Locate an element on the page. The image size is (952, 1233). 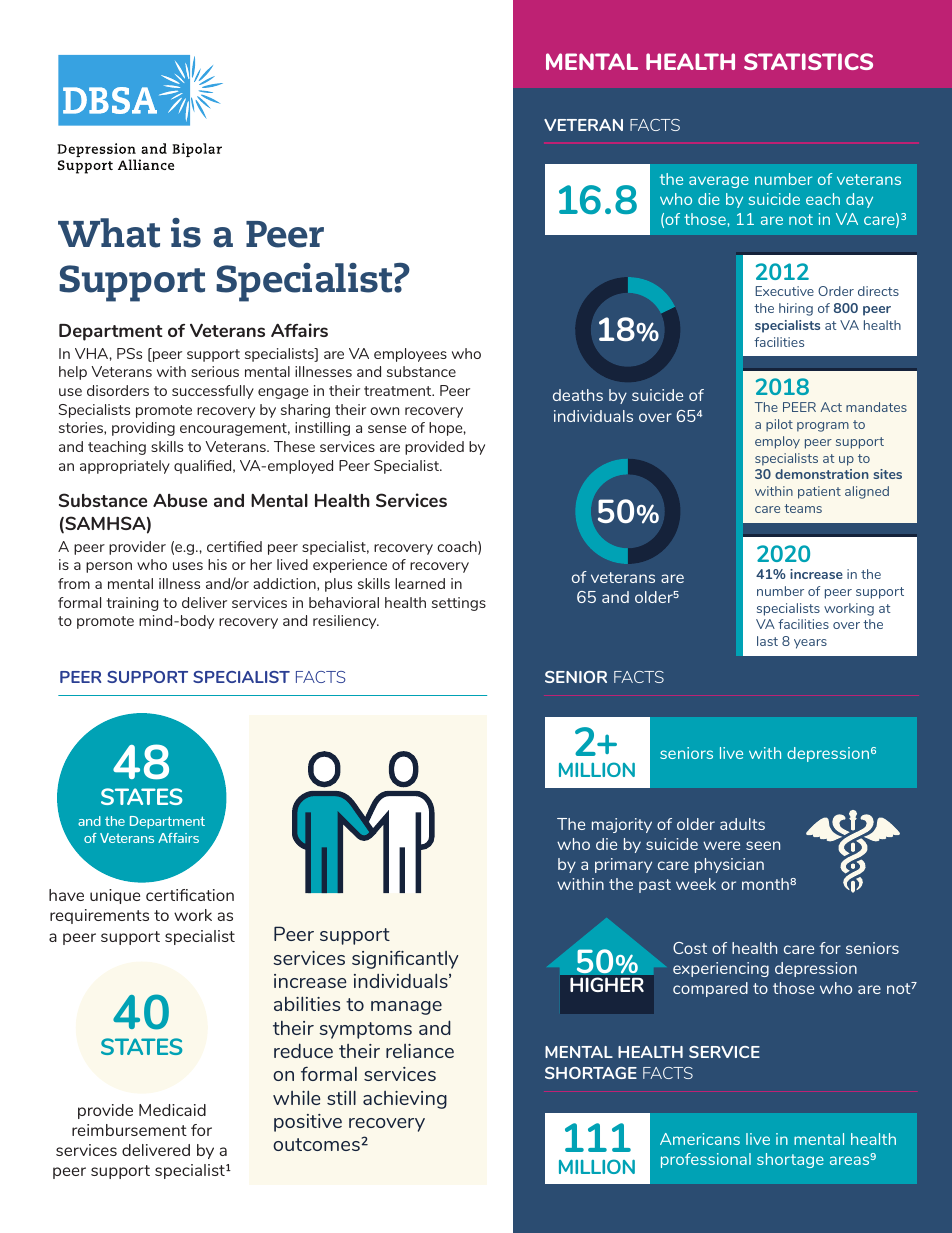
achieving is located at coordinates (405, 1100).
